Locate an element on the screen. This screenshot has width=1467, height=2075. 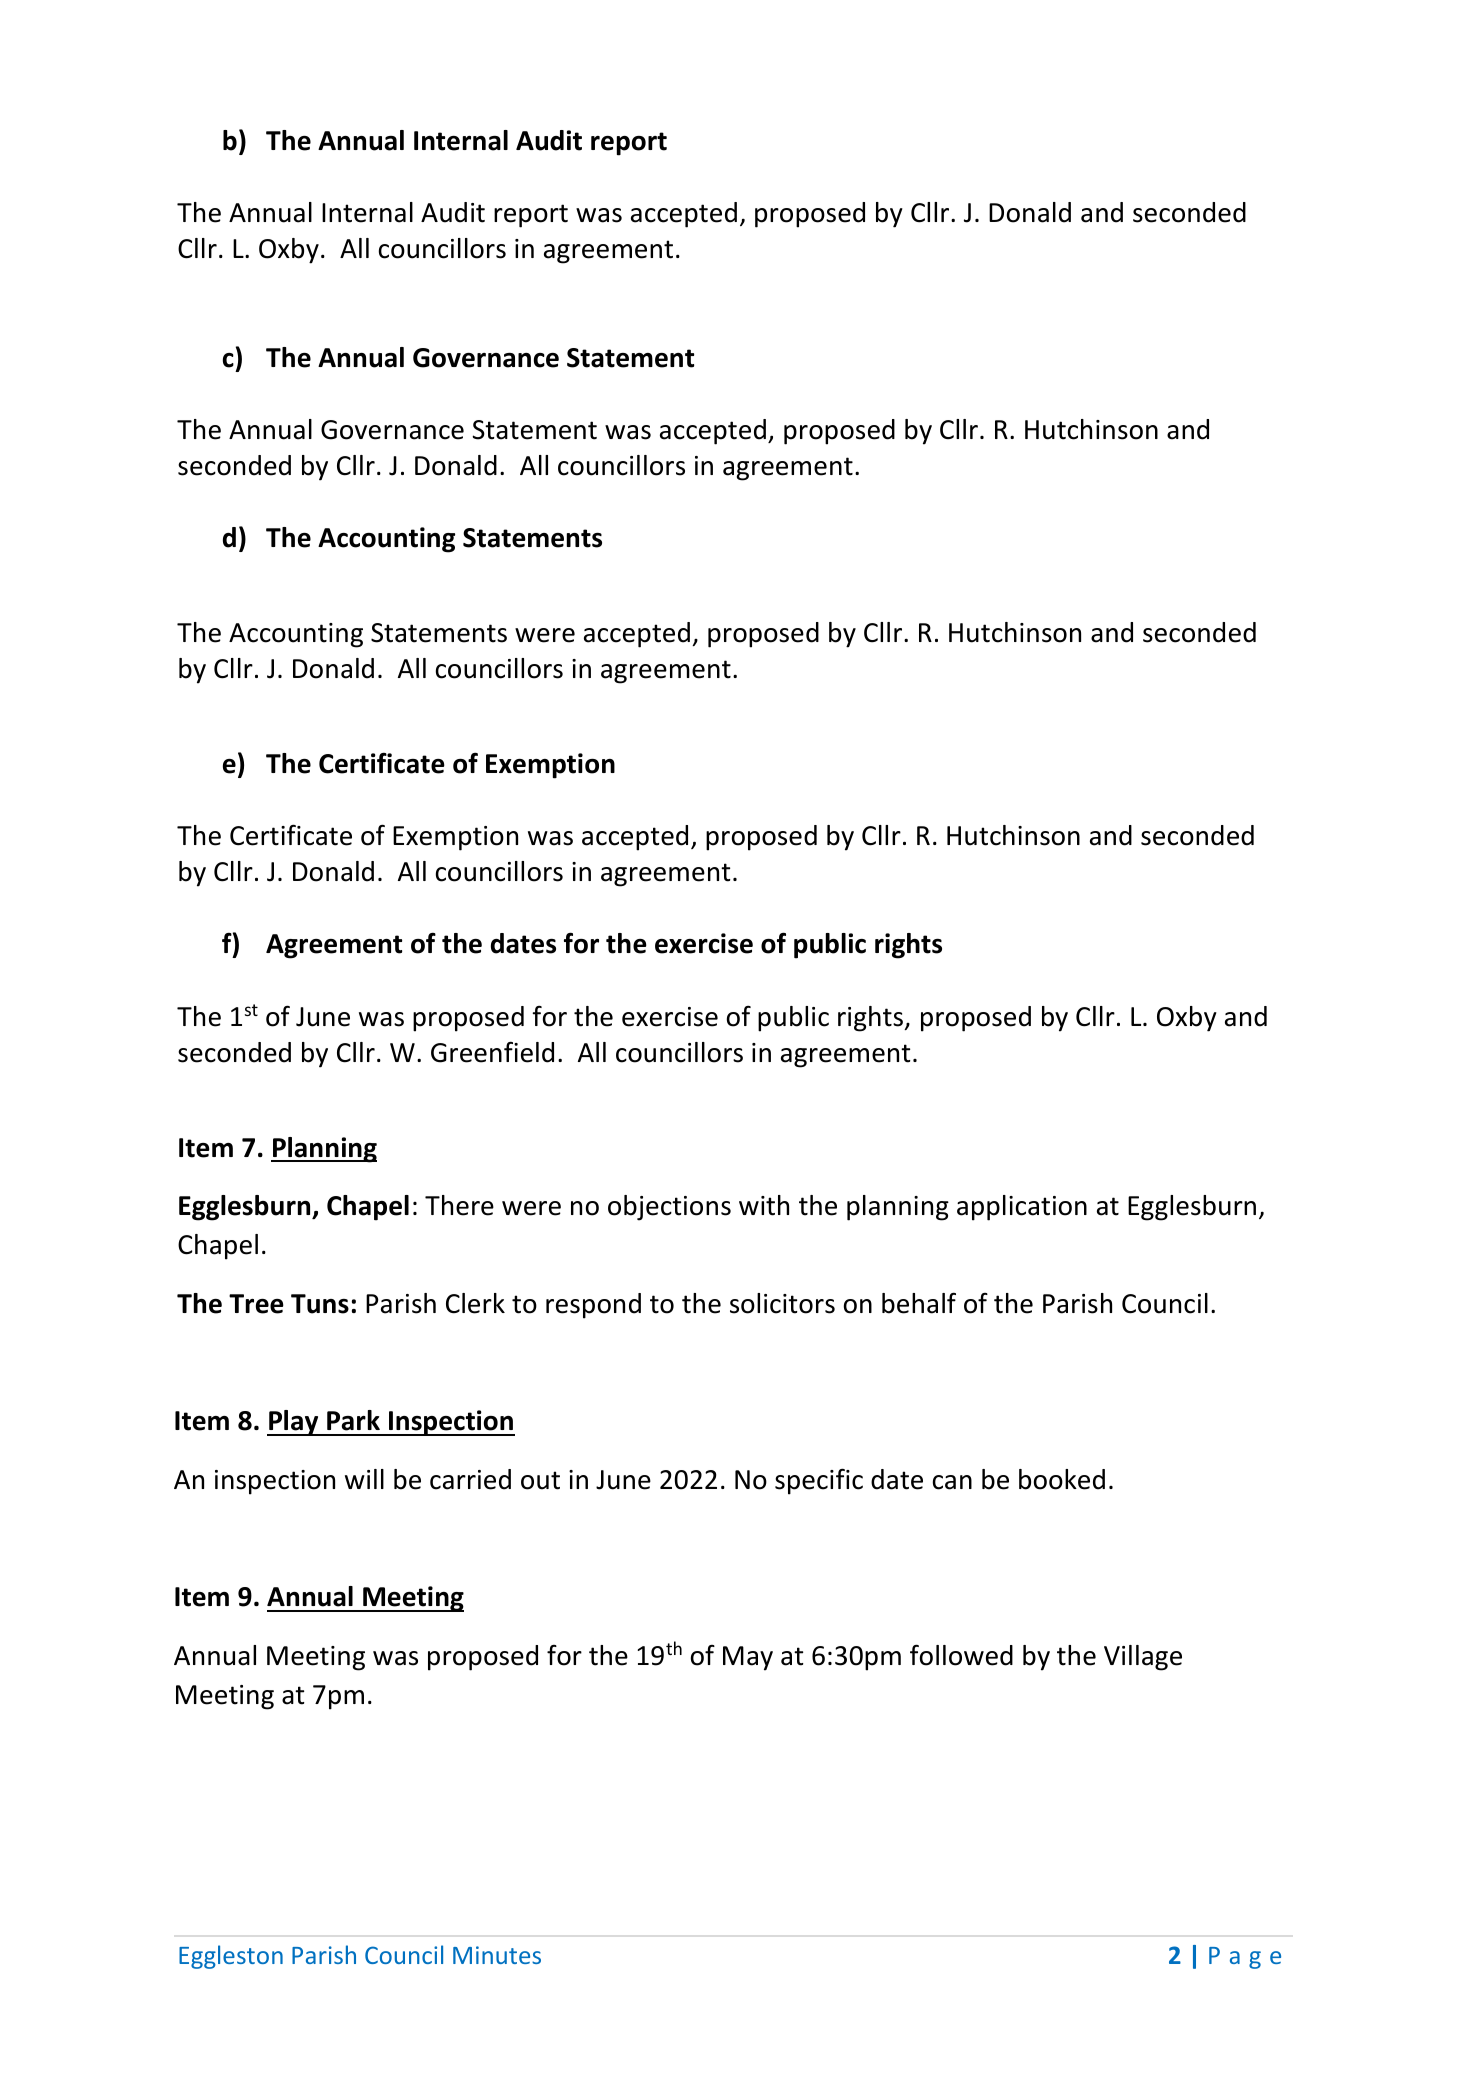
May is located at coordinates (748, 1658).
